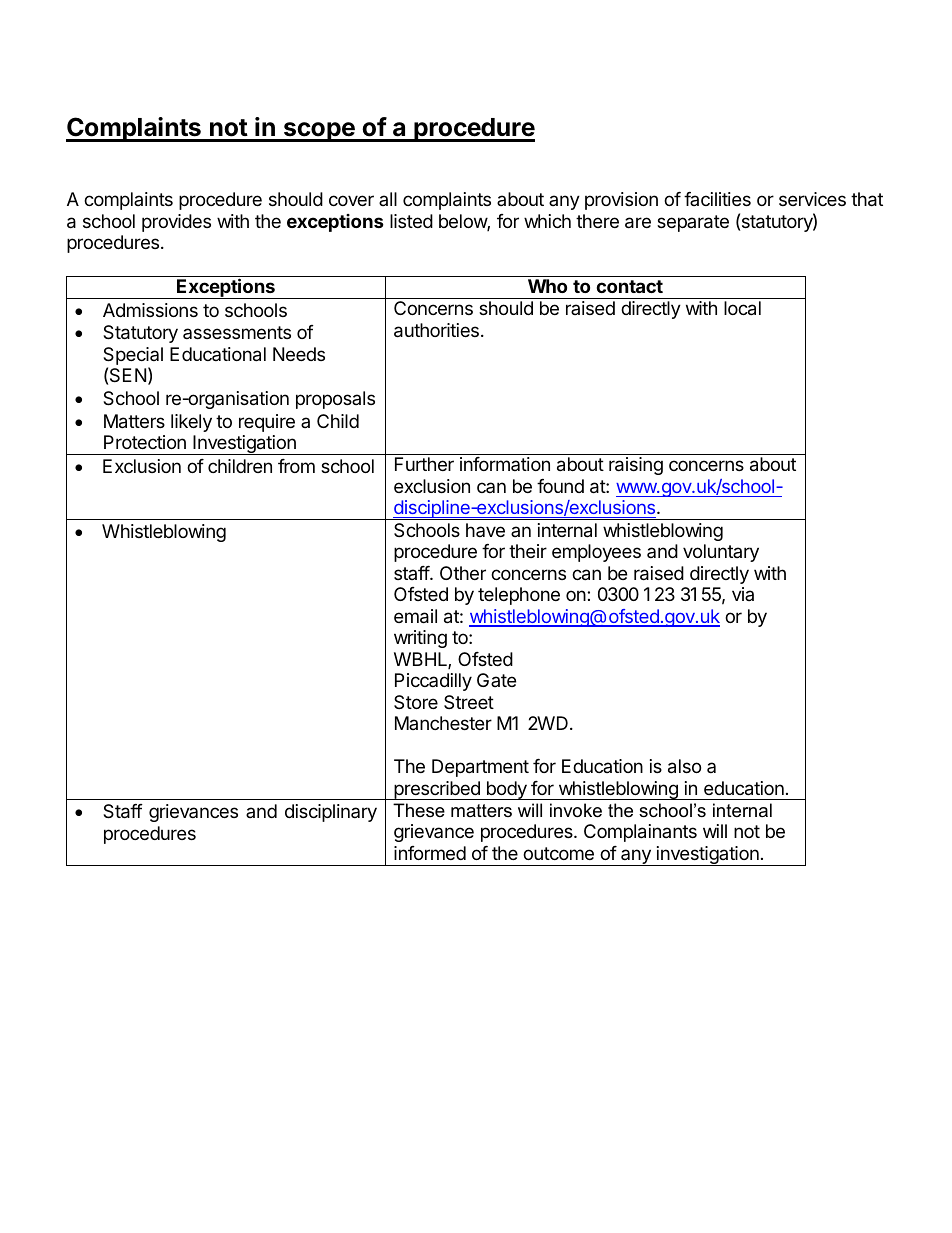 The image size is (952, 1233). What do you see at coordinates (415, 616) in the screenshot?
I see `email` at bounding box center [415, 616].
